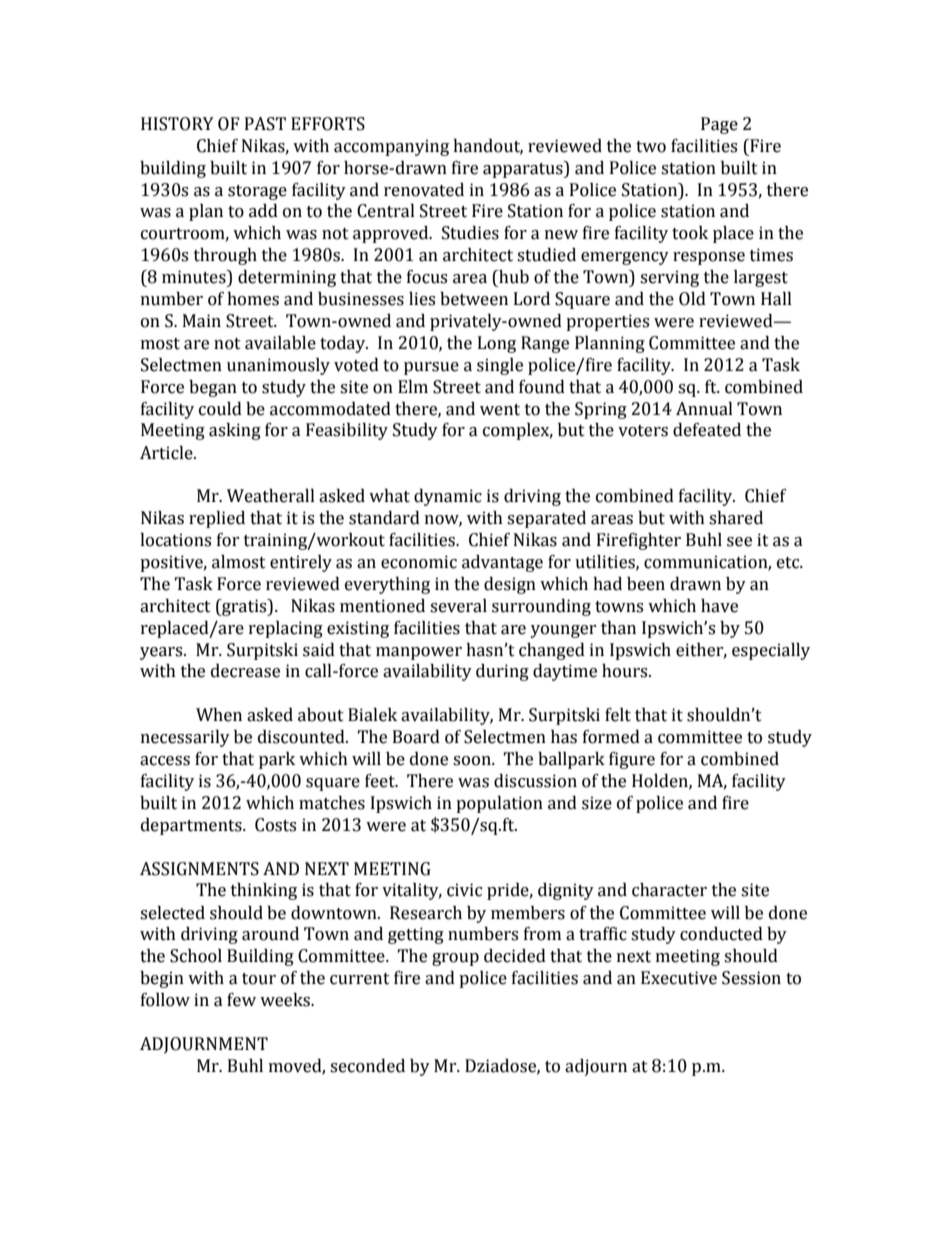 This image has width=952, height=1233. Describe the element at coordinates (669, 890) in the image. I see `character` at that location.
